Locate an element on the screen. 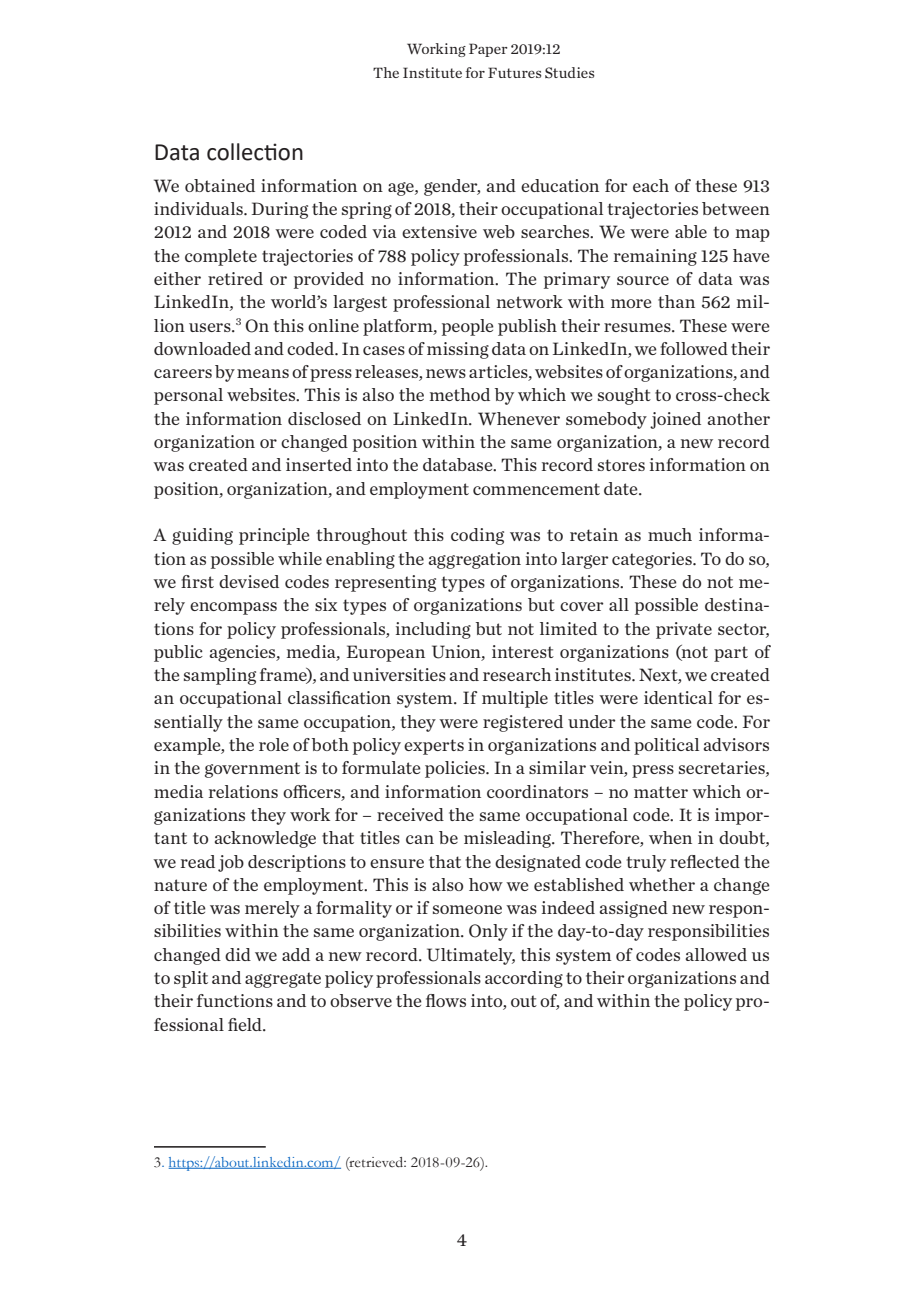 Image resolution: width=924 pixels, height=1308 pixels. sampling is located at coordinates (220, 676).
